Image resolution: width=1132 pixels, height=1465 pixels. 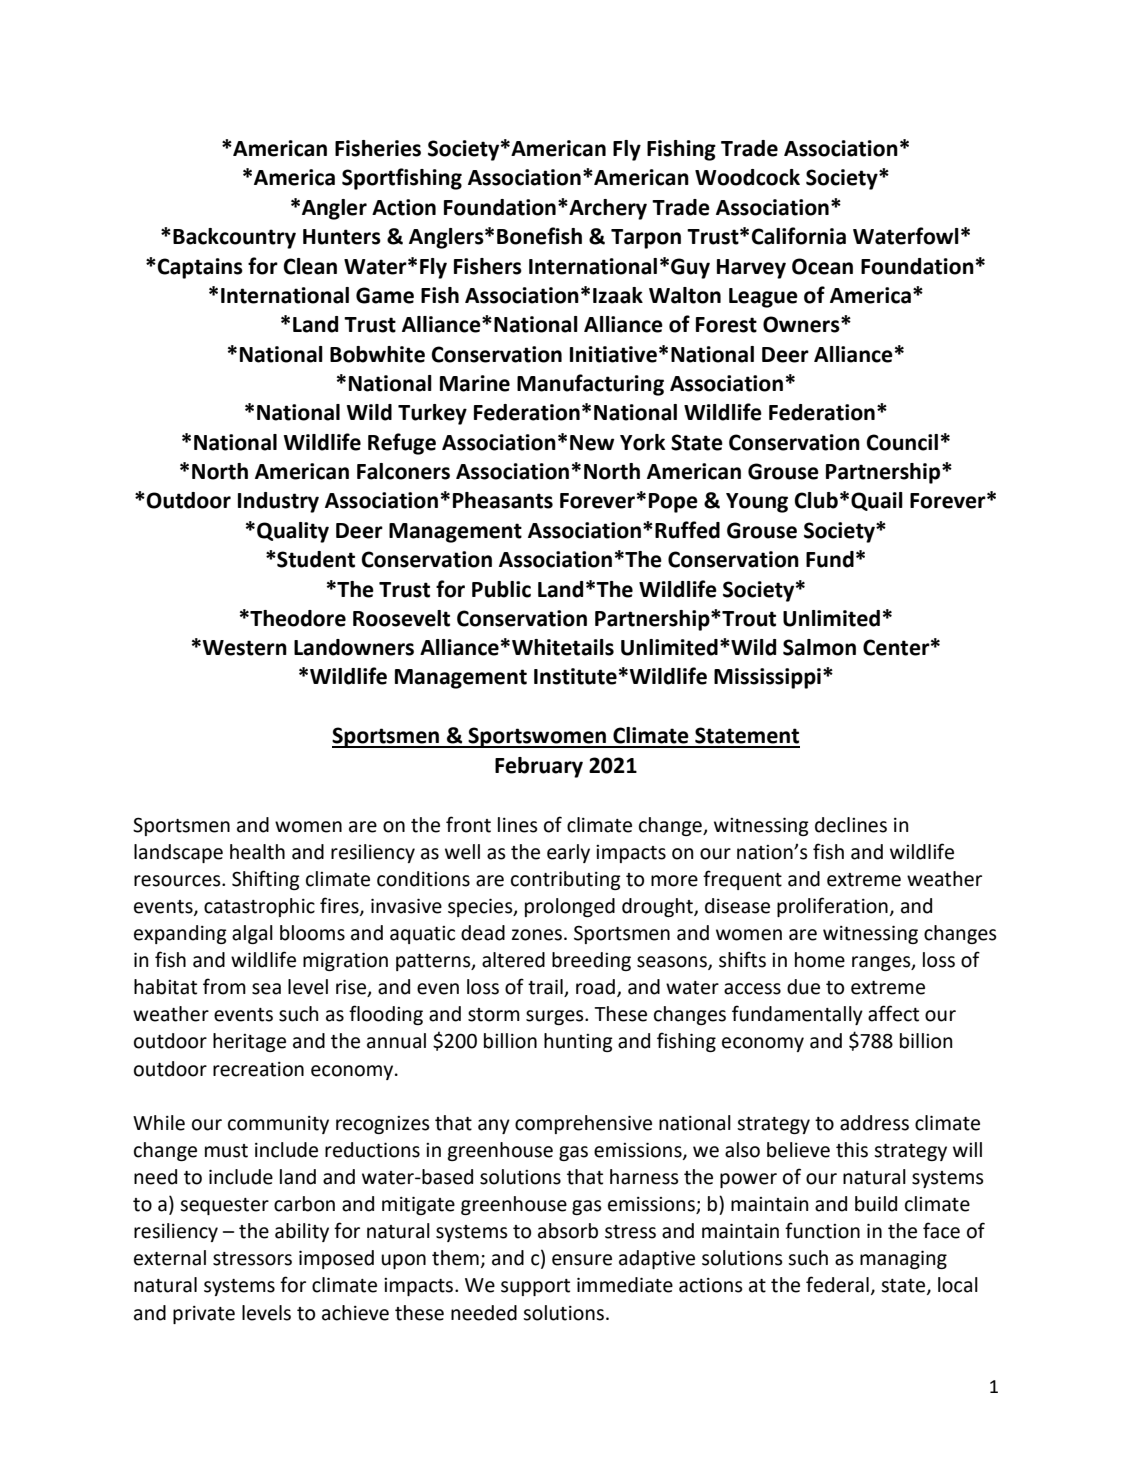 What do you see at coordinates (234, 238) in the screenshot?
I see `Backcountry` at bounding box center [234, 238].
